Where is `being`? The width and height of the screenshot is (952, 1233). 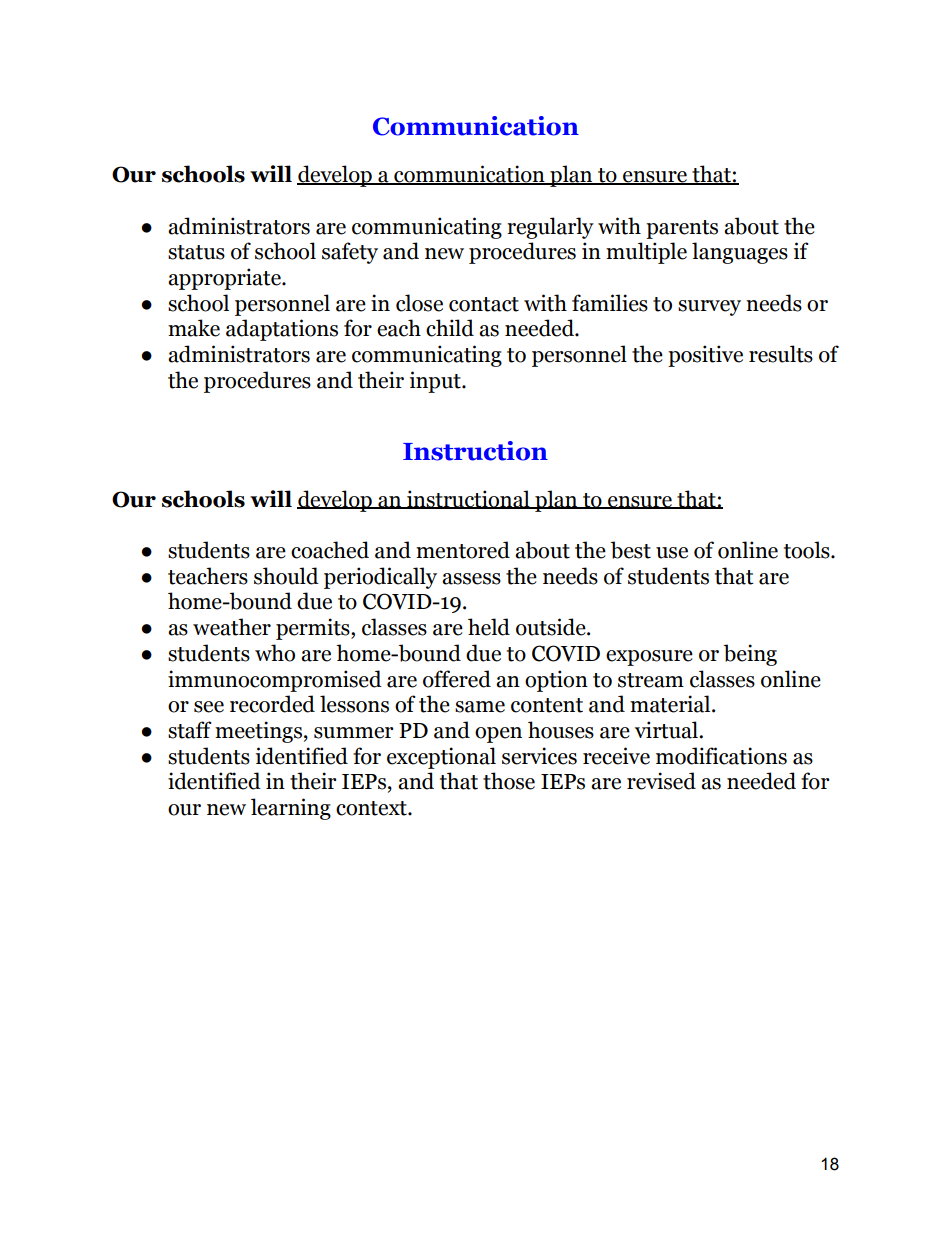 being is located at coordinates (750, 655).
